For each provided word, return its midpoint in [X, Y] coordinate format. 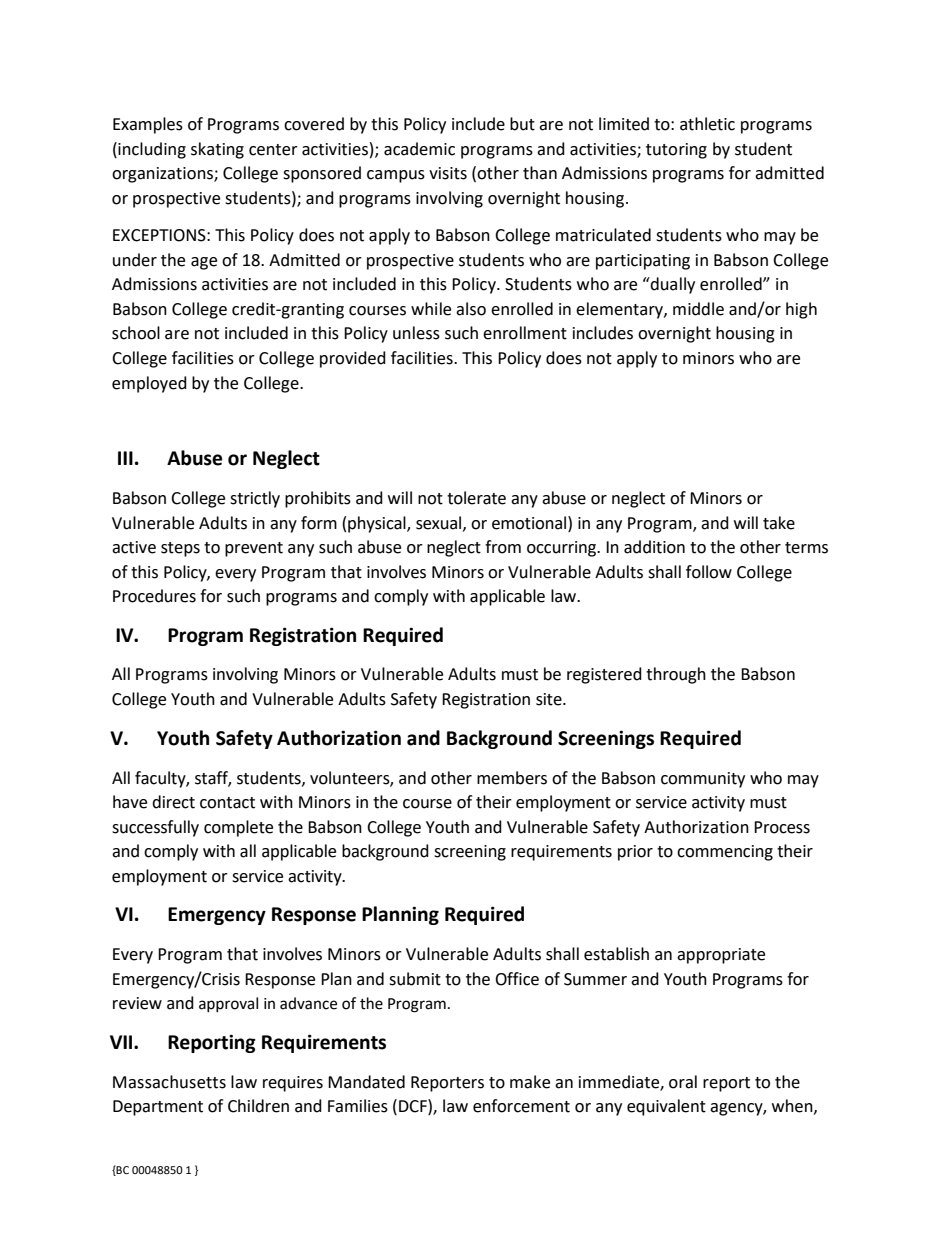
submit [415, 979]
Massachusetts [169, 1082]
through [676, 675]
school [136, 333]
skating [217, 150]
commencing [725, 853]
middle [698, 309]
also [471, 309]
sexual [440, 523]
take [779, 523]
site [550, 699]
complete [238, 828]
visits [448, 173]
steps [180, 549]
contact [227, 803]
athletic [707, 124]
